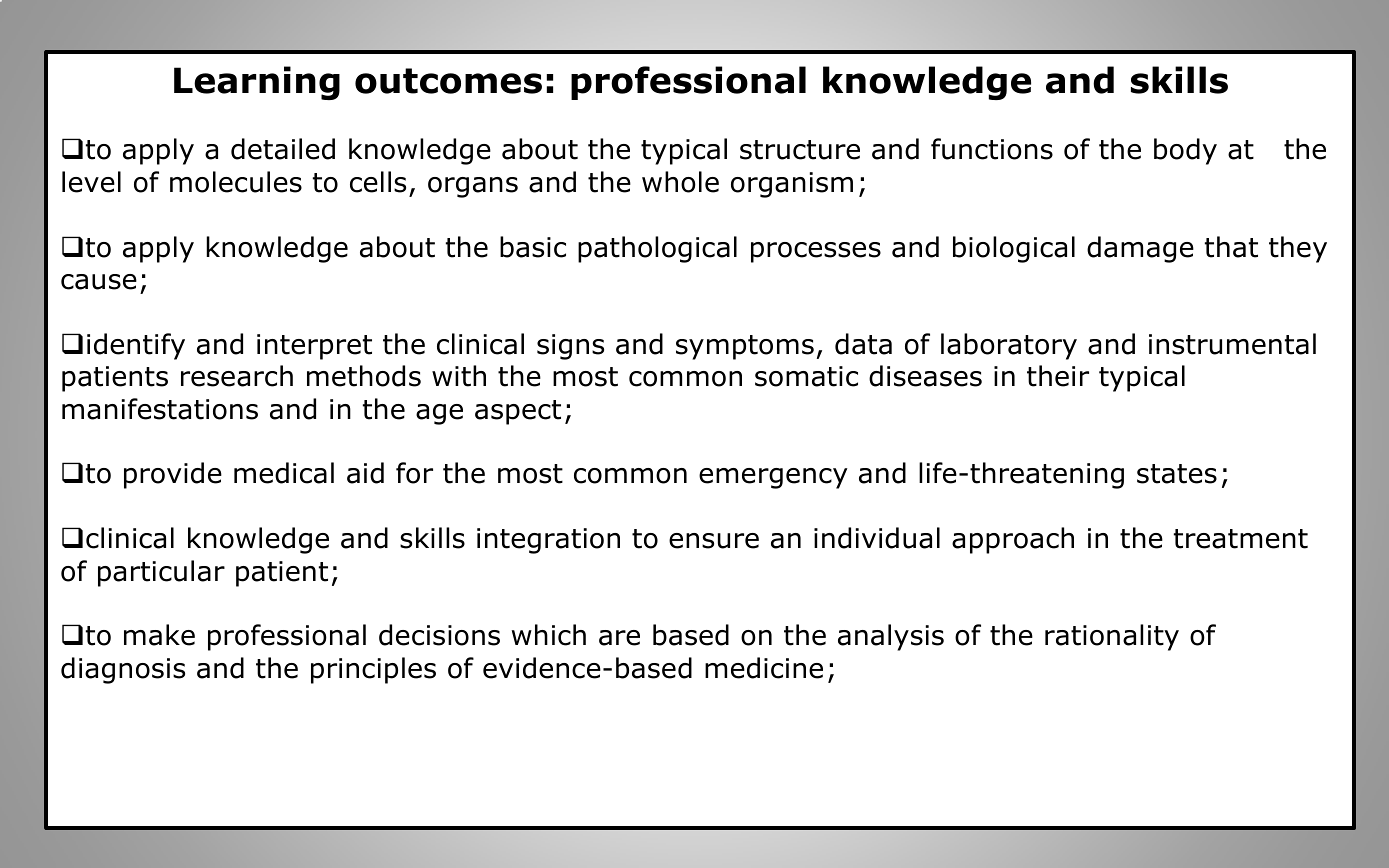 The image size is (1389, 868). Describe the element at coordinates (764, 668) in the screenshot. I see `medicine` at that location.
